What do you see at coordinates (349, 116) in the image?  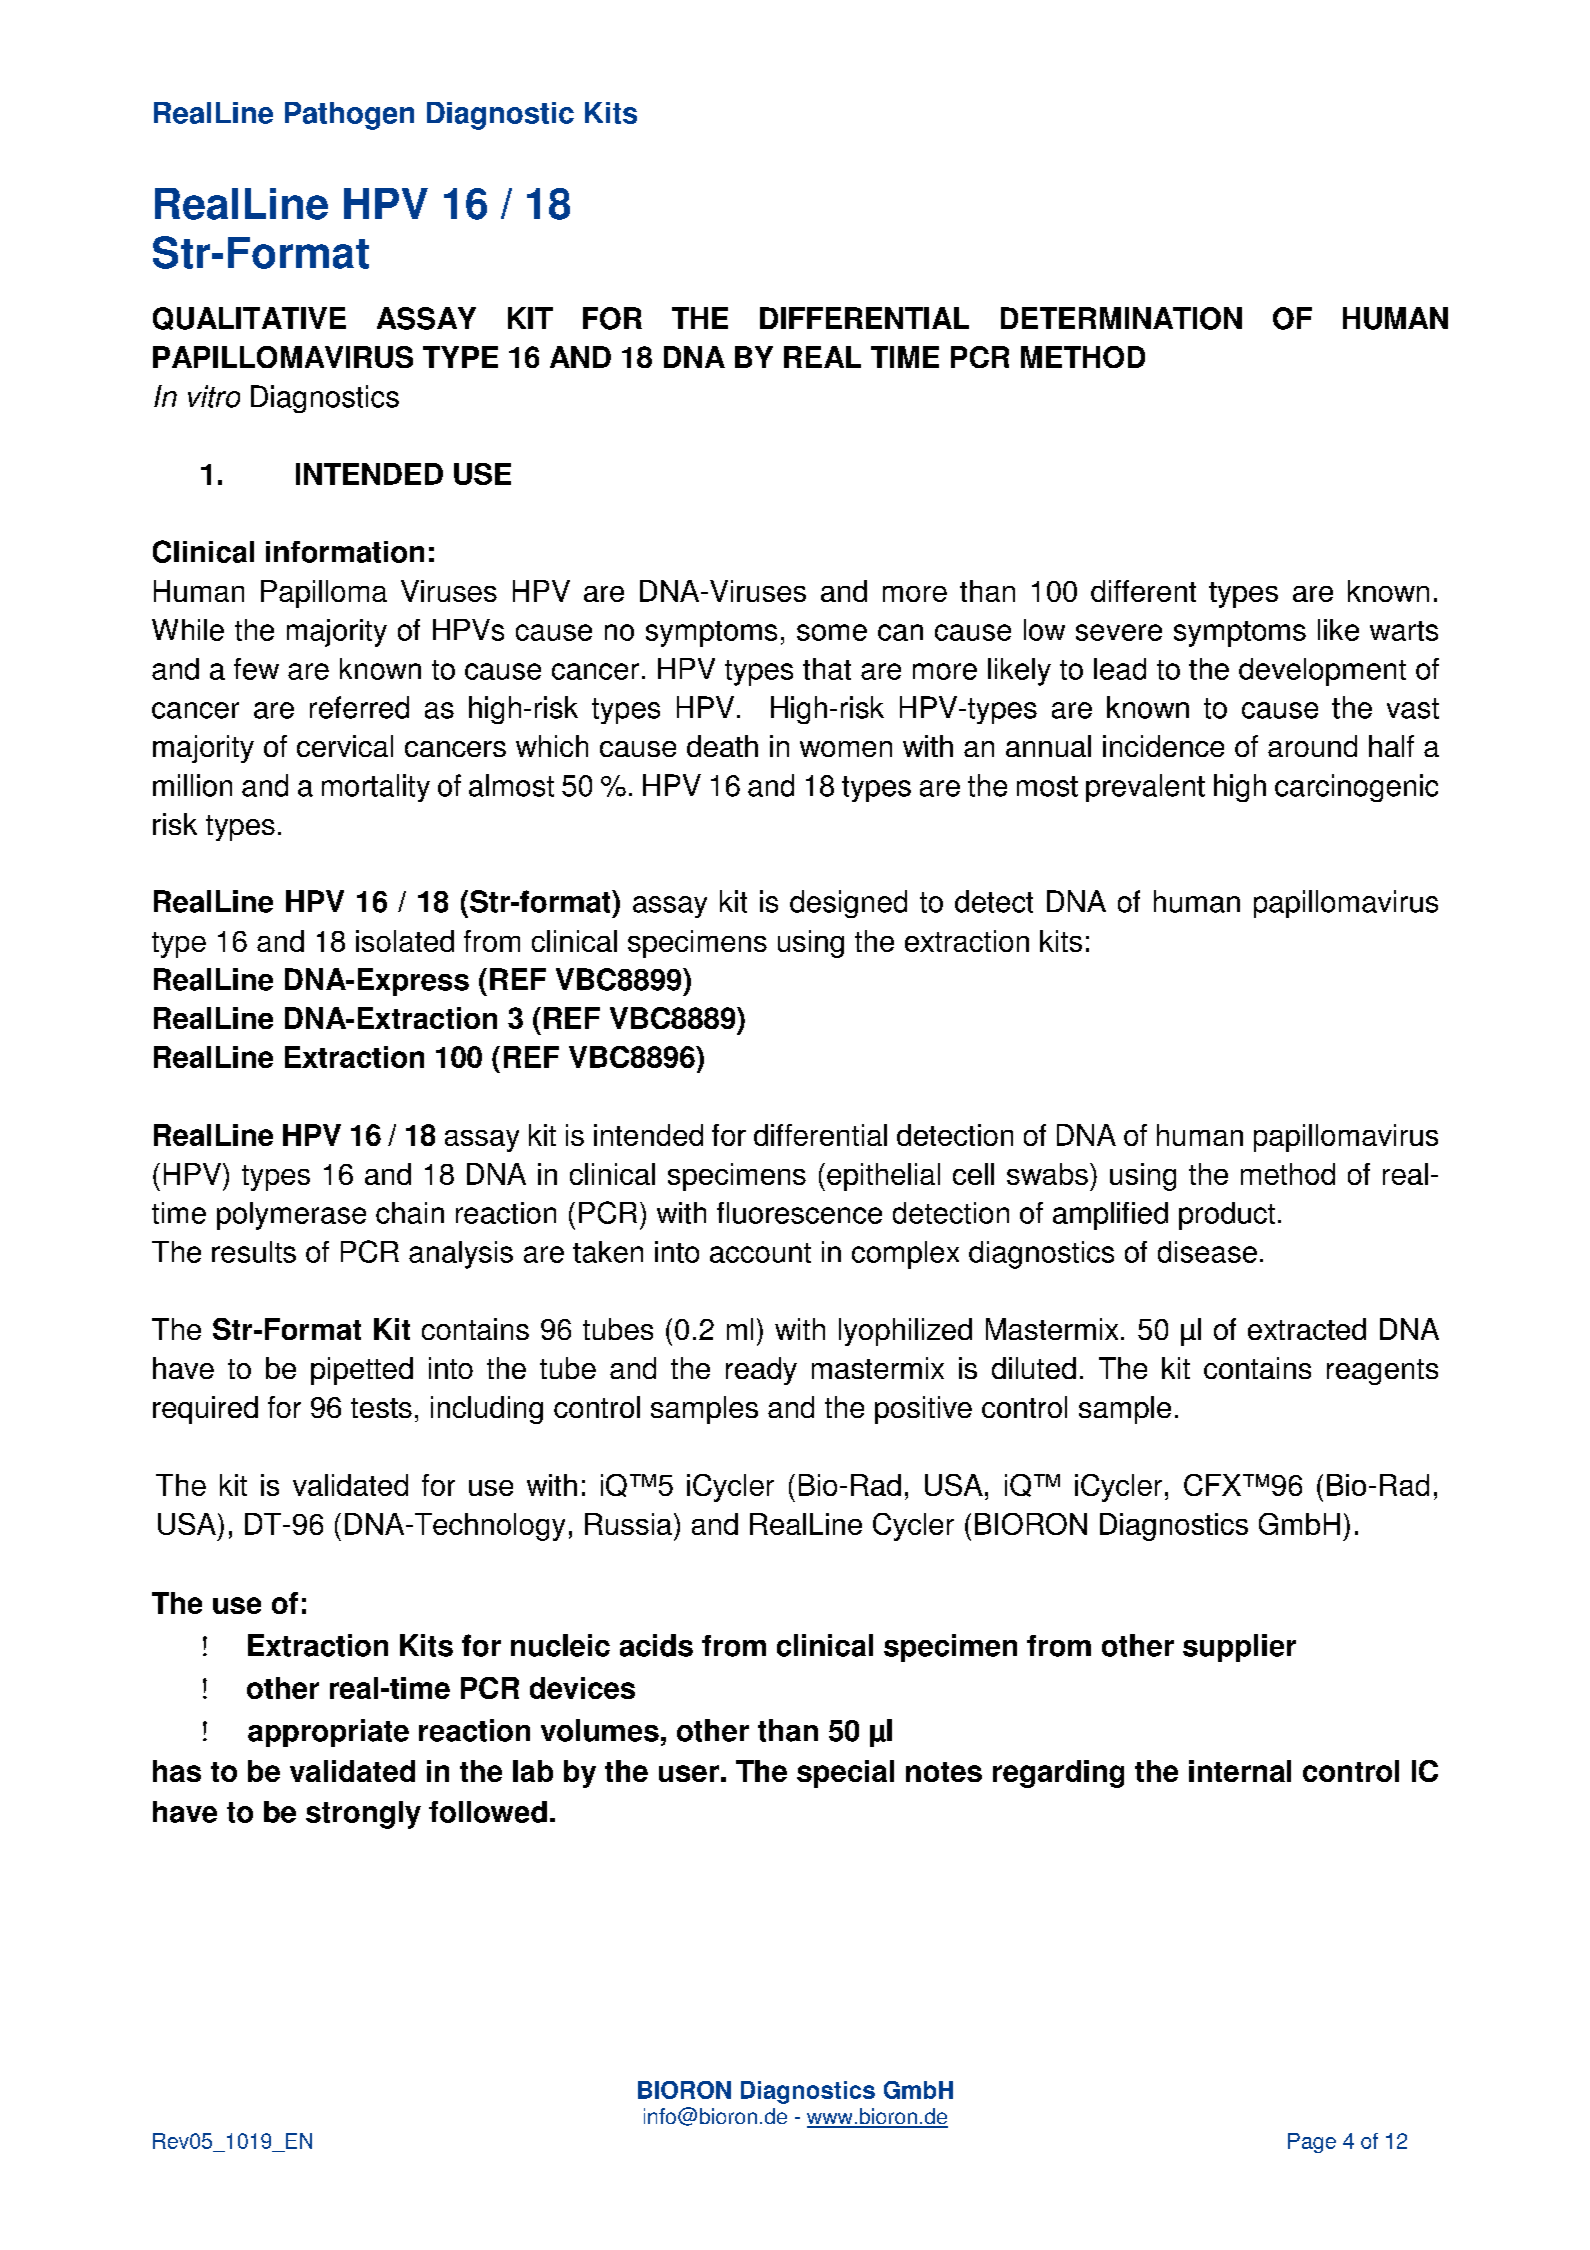 I see `Pathogen` at bounding box center [349, 116].
